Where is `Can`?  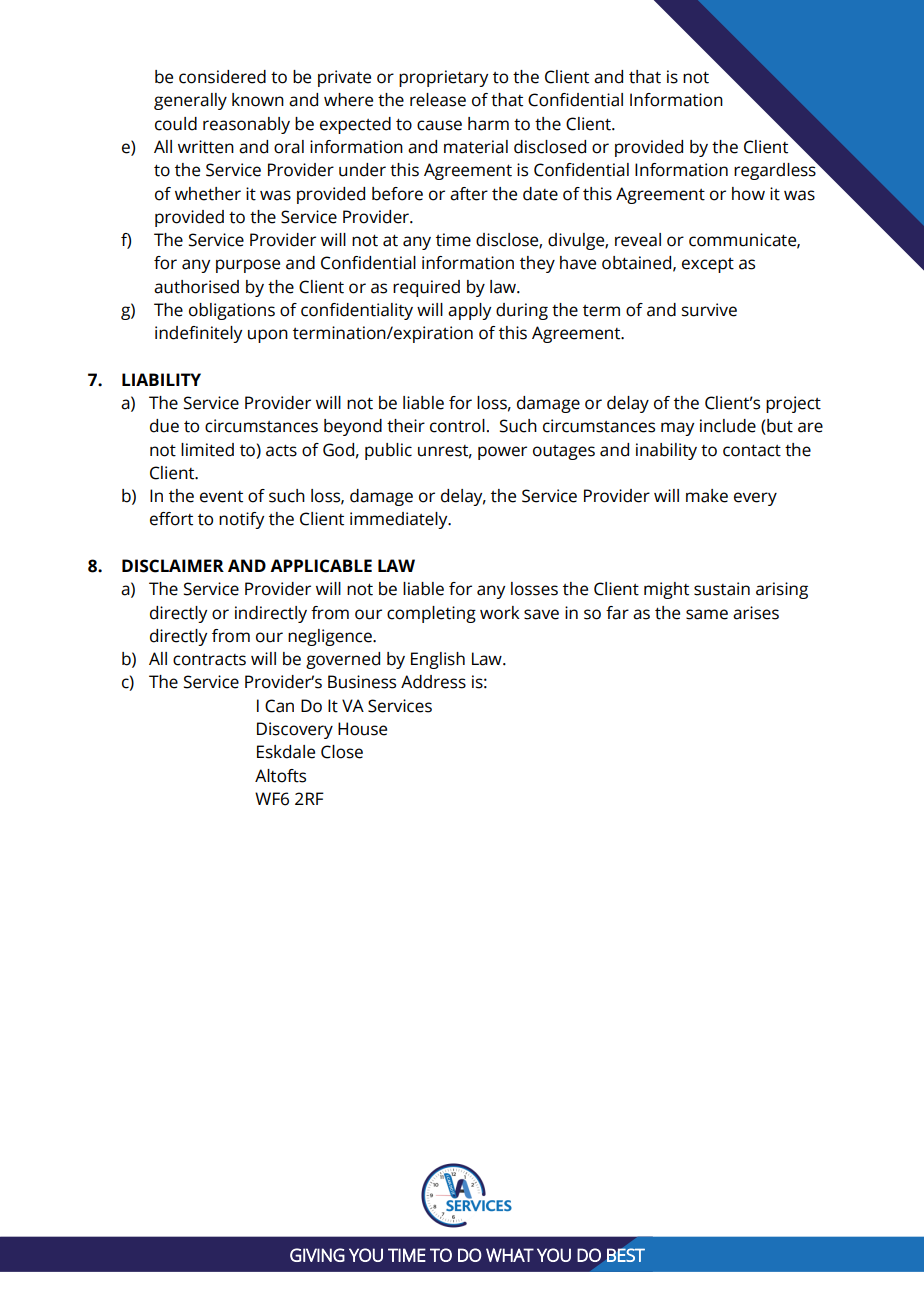
Can is located at coordinates (279, 706).
